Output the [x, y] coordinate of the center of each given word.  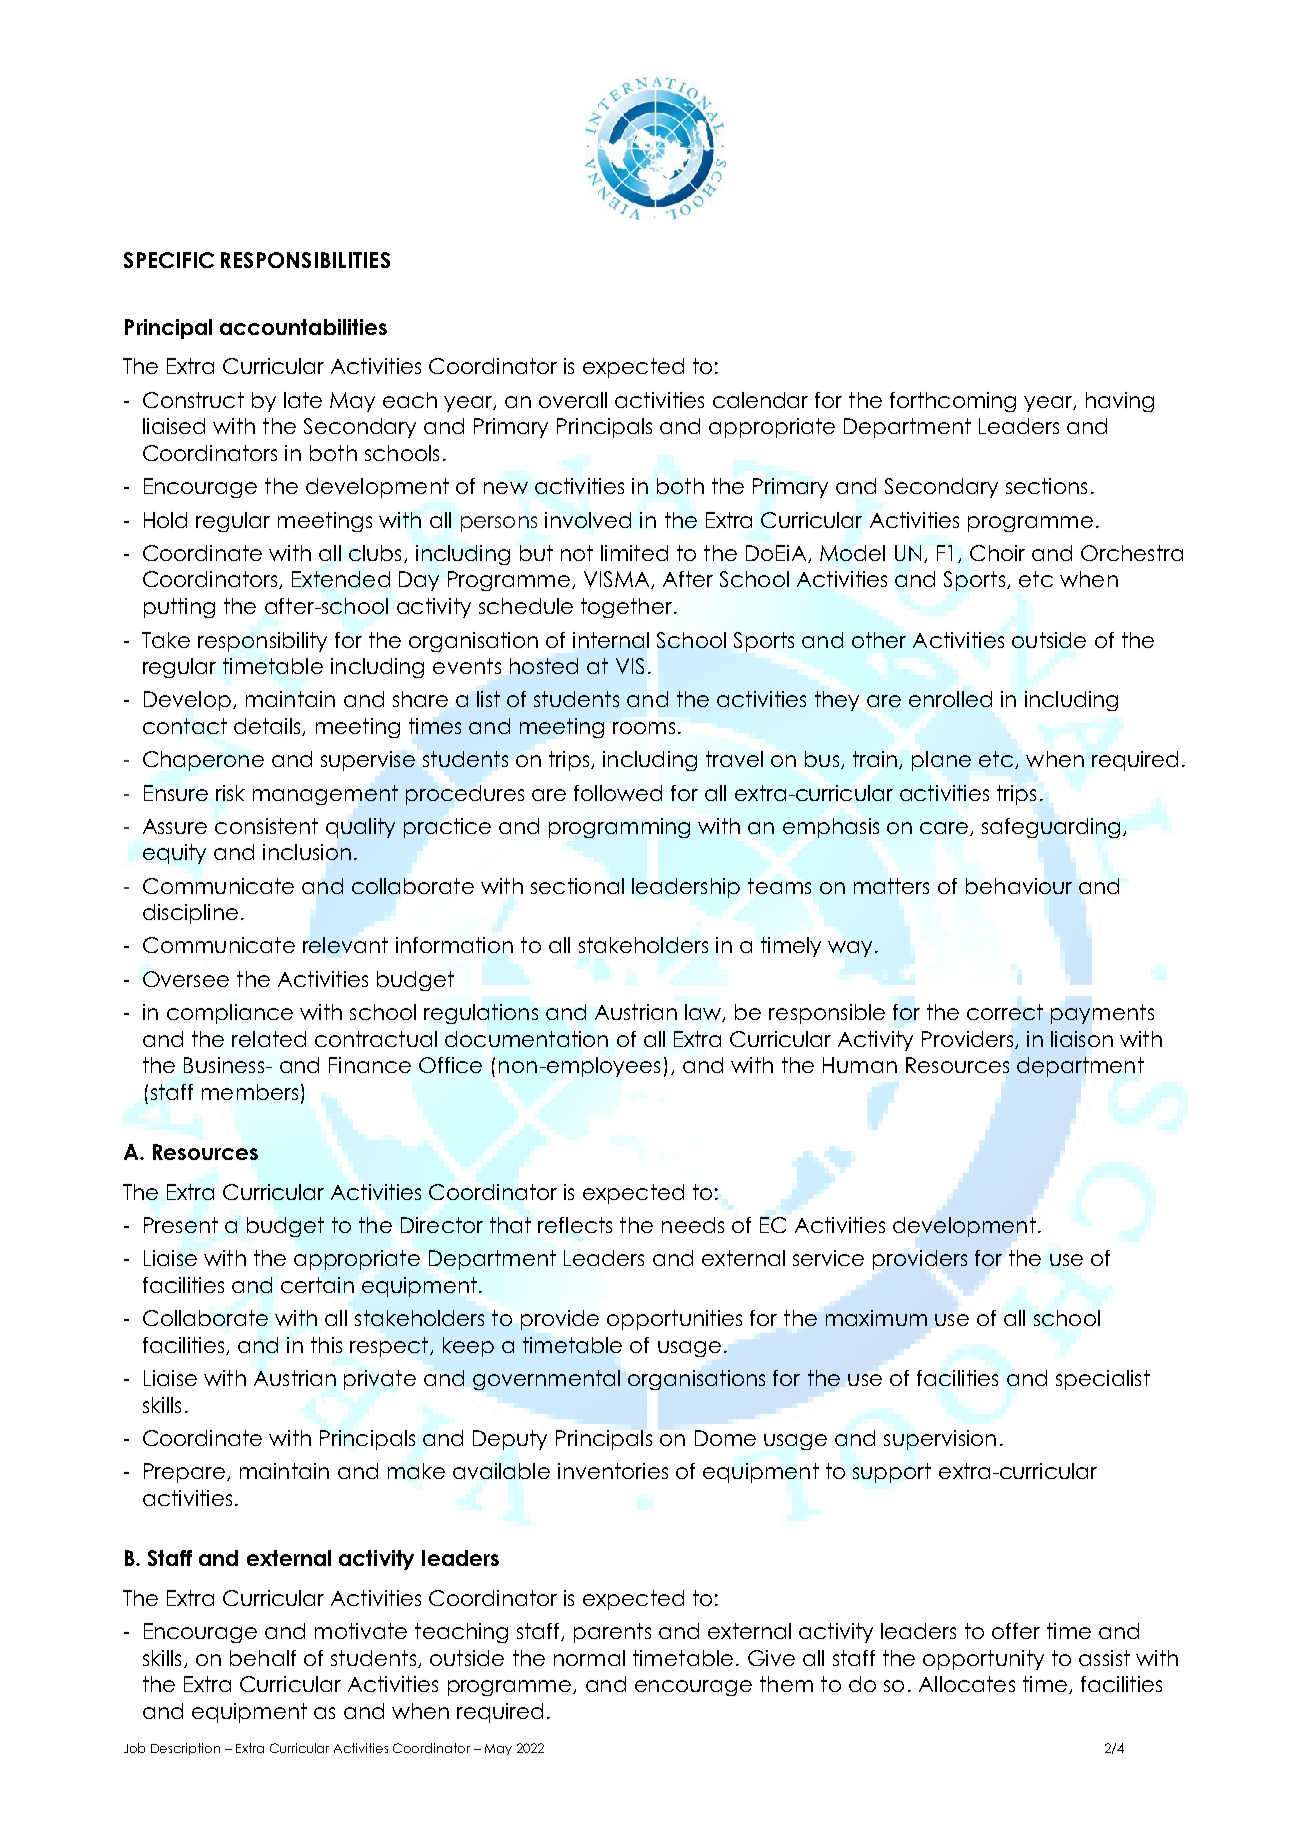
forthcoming [953, 402]
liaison [1082, 1039]
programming [619, 828]
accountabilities [303, 327]
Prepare [184, 1473]
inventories [613, 1471]
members [250, 1092]
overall [573, 400]
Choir [997, 553]
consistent [266, 826]
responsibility [262, 642]
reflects [575, 1225]
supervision [940, 1440]
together [628, 608]
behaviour [1019, 886]
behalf [263, 1658]
